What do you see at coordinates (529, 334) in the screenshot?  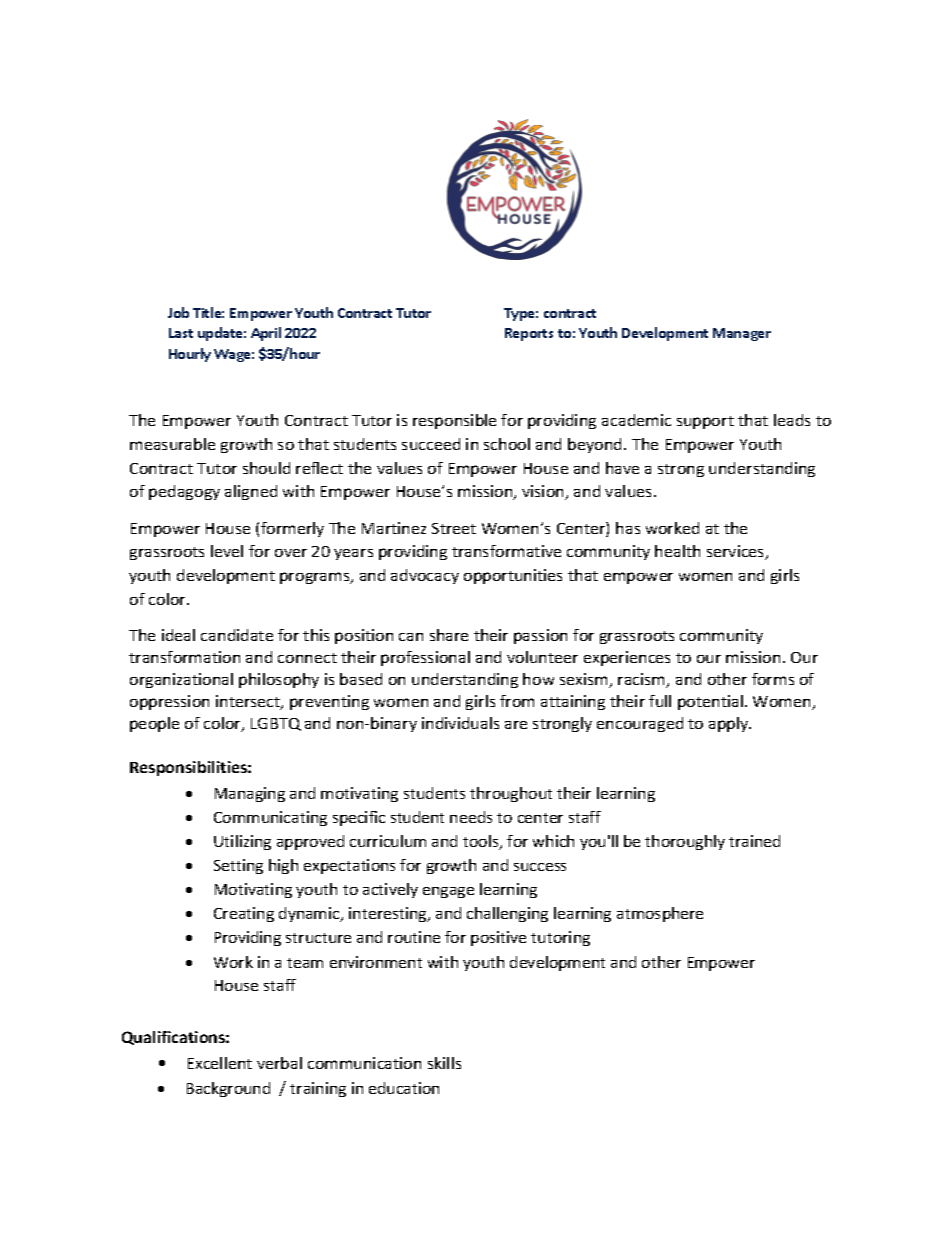 I see `Reports` at bounding box center [529, 334].
